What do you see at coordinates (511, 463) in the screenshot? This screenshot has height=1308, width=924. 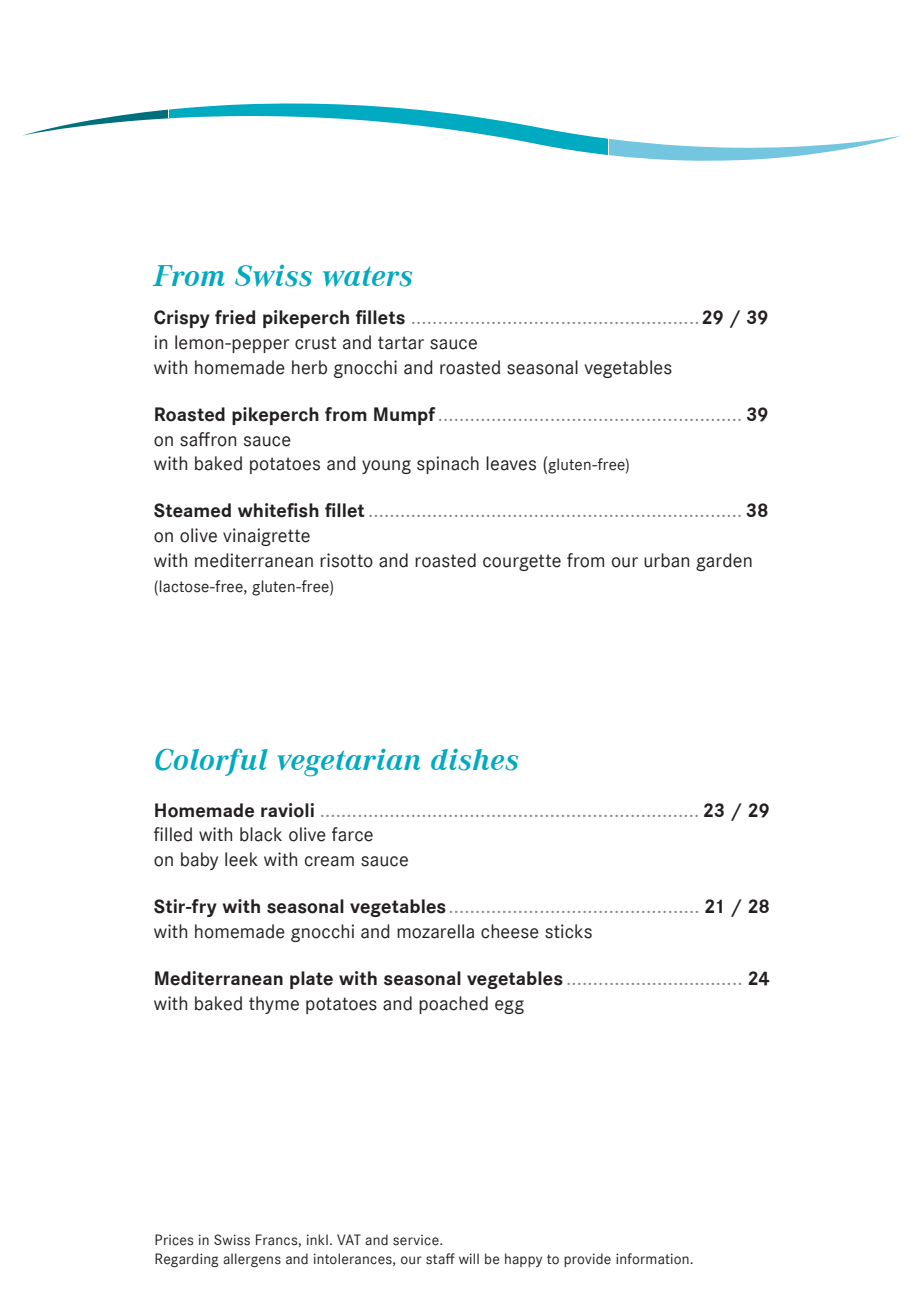 I see `leaves` at bounding box center [511, 463].
